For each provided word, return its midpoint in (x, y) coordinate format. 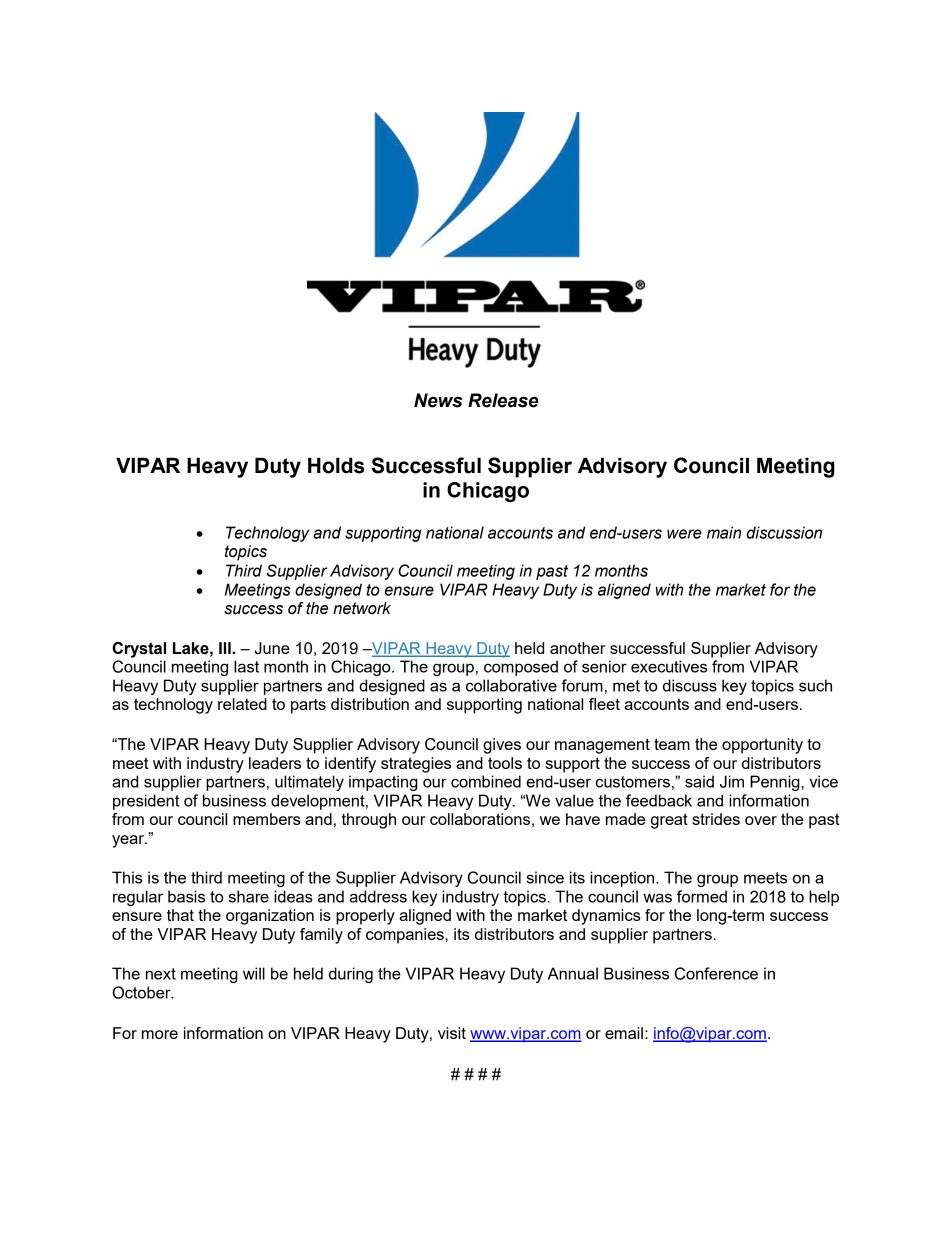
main (724, 532)
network (362, 608)
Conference (716, 973)
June (272, 648)
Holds (336, 466)
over (761, 820)
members (267, 819)
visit (452, 1033)
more (160, 1034)
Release (503, 400)
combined (486, 781)
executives (669, 666)
